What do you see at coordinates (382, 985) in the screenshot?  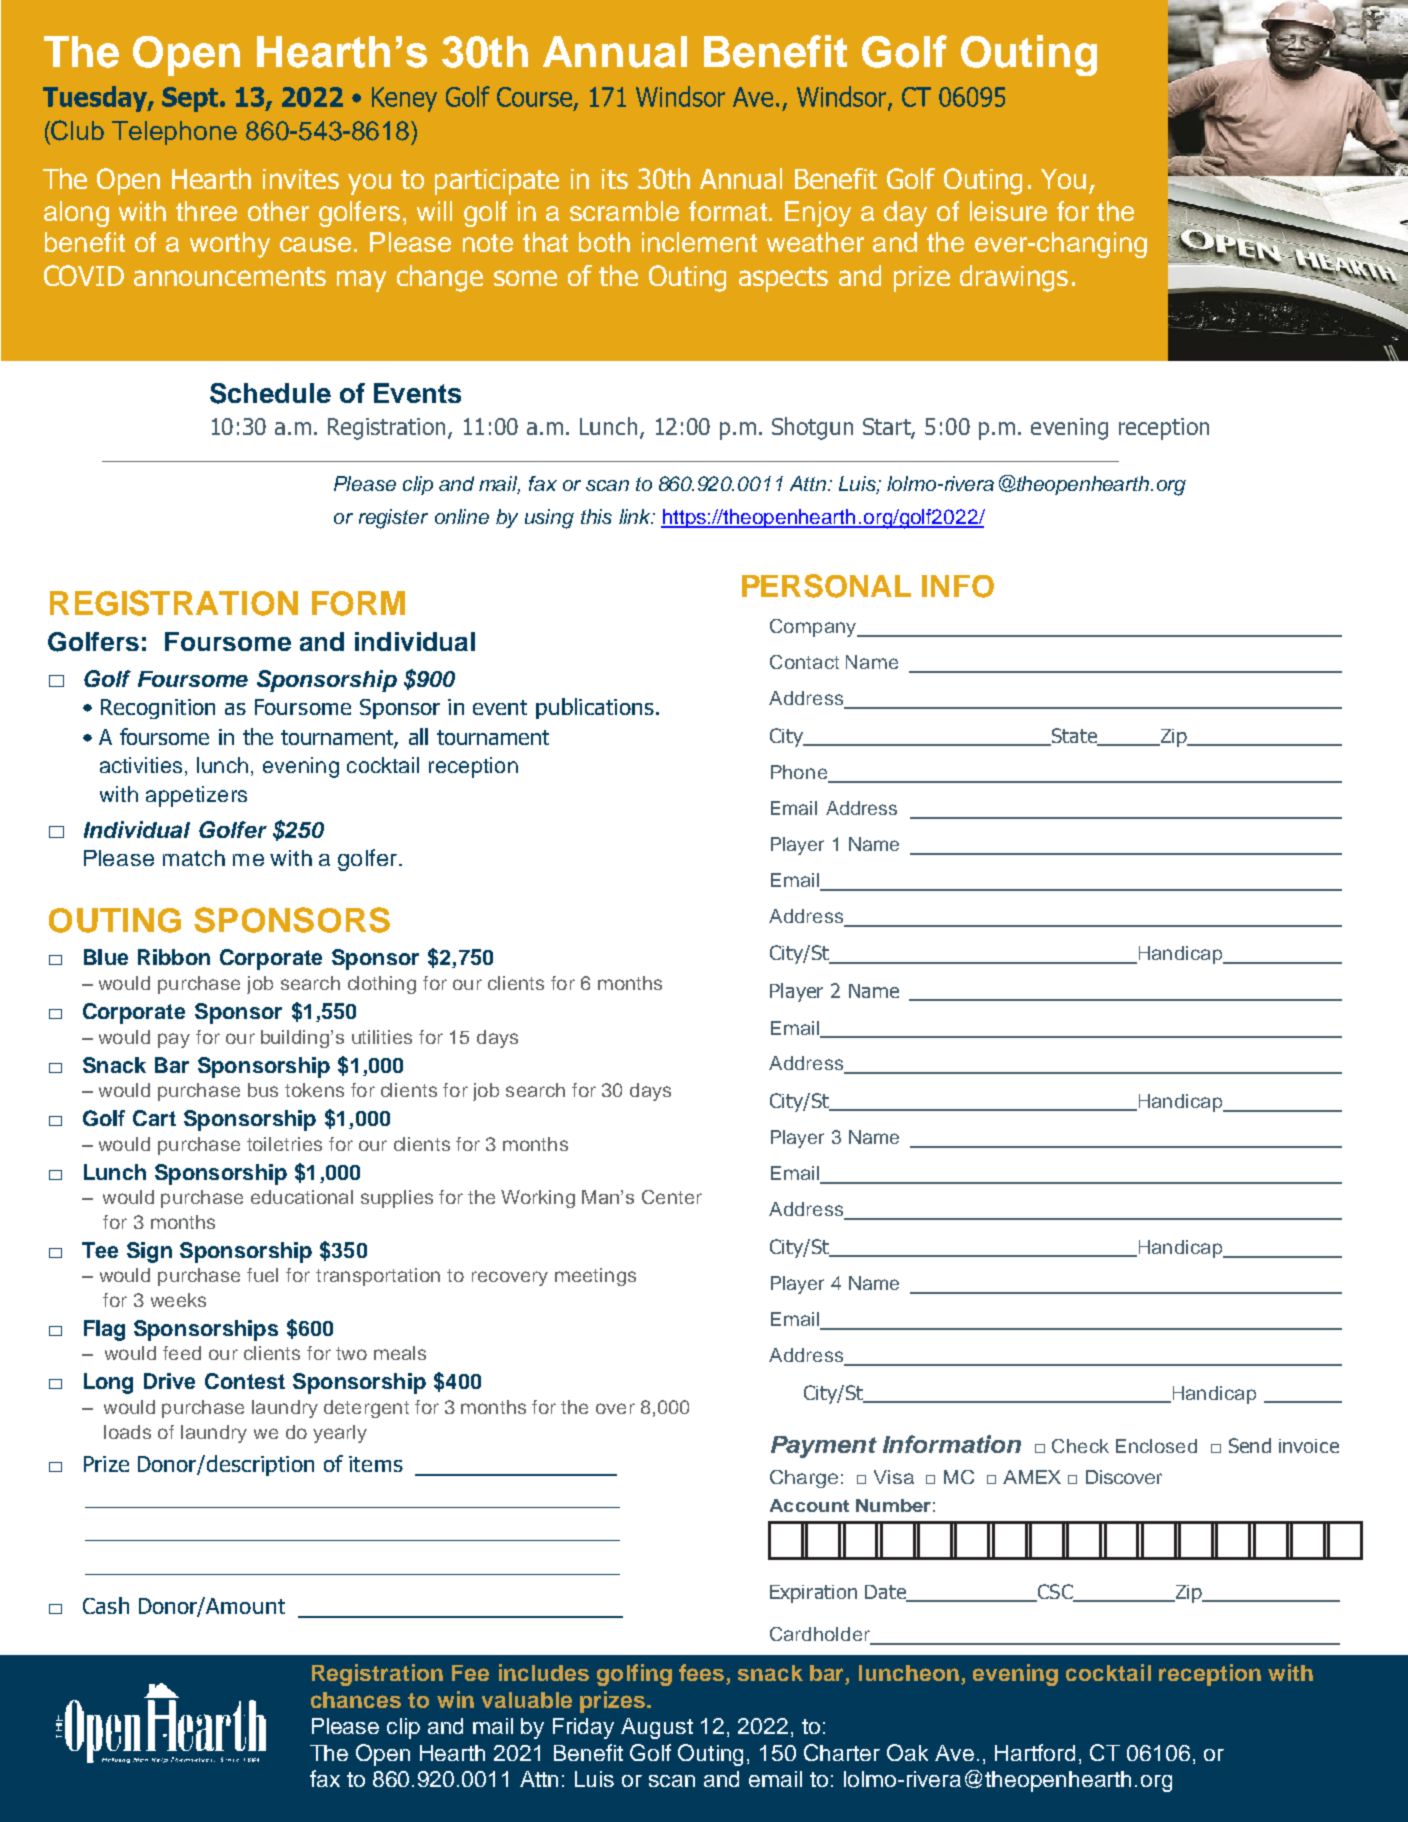 I see `clothing` at bounding box center [382, 985].
